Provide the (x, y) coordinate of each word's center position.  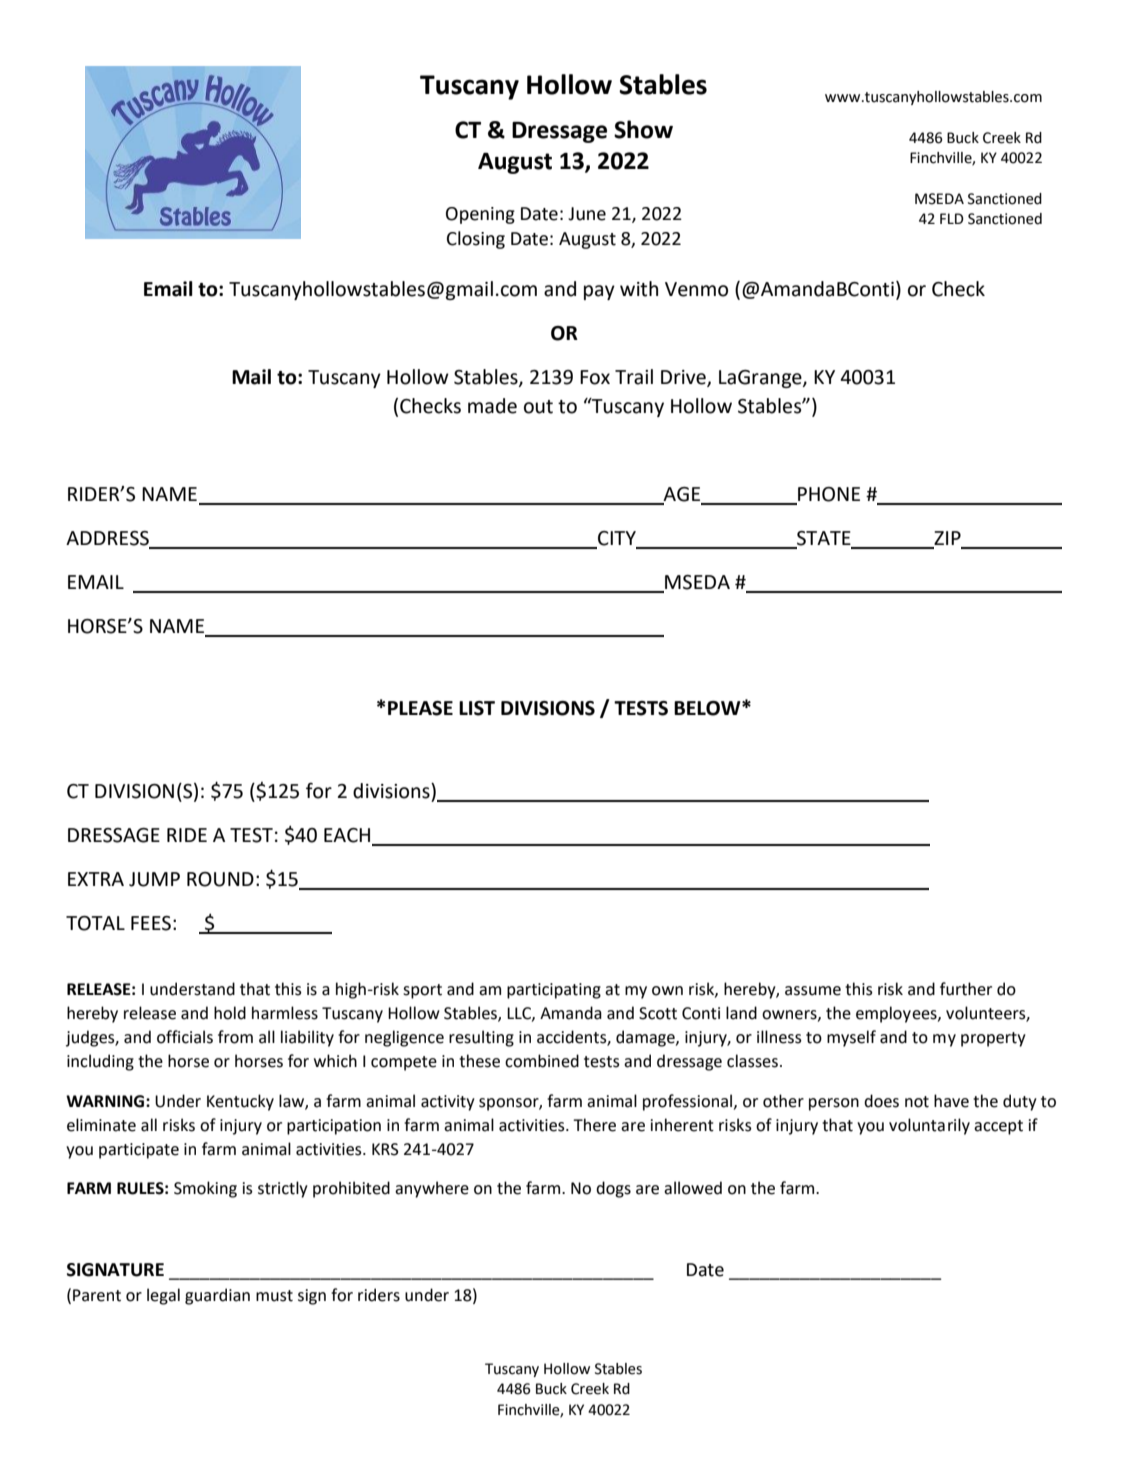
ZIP (947, 538)
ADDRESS (107, 538)
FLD (952, 218)
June (587, 214)
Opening (480, 215)
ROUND (220, 879)
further (966, 989)
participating (554, 991)
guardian (217, 1296)
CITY (617, 538)
